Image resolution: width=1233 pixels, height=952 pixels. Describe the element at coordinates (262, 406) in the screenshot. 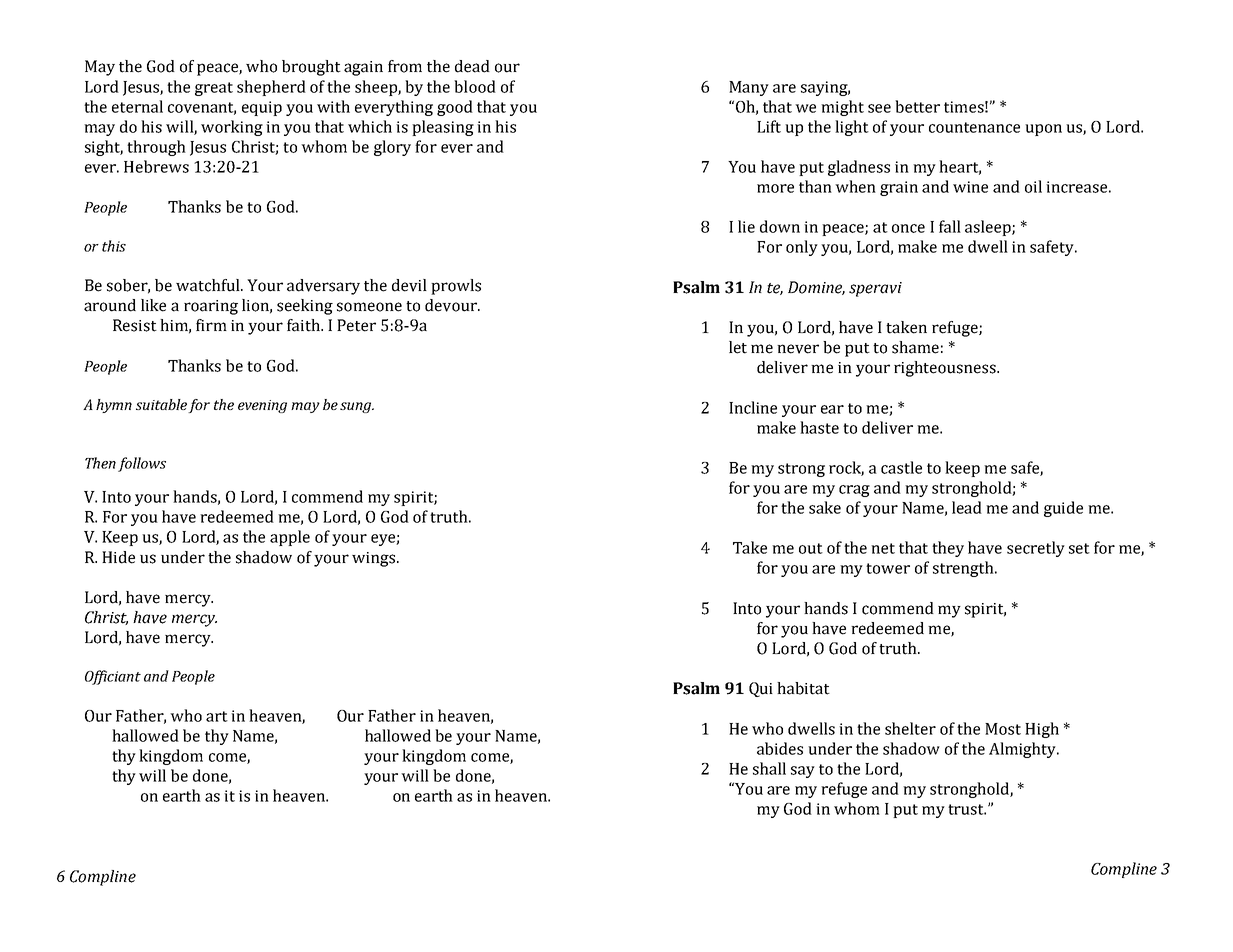

I see `evening` at that location.
